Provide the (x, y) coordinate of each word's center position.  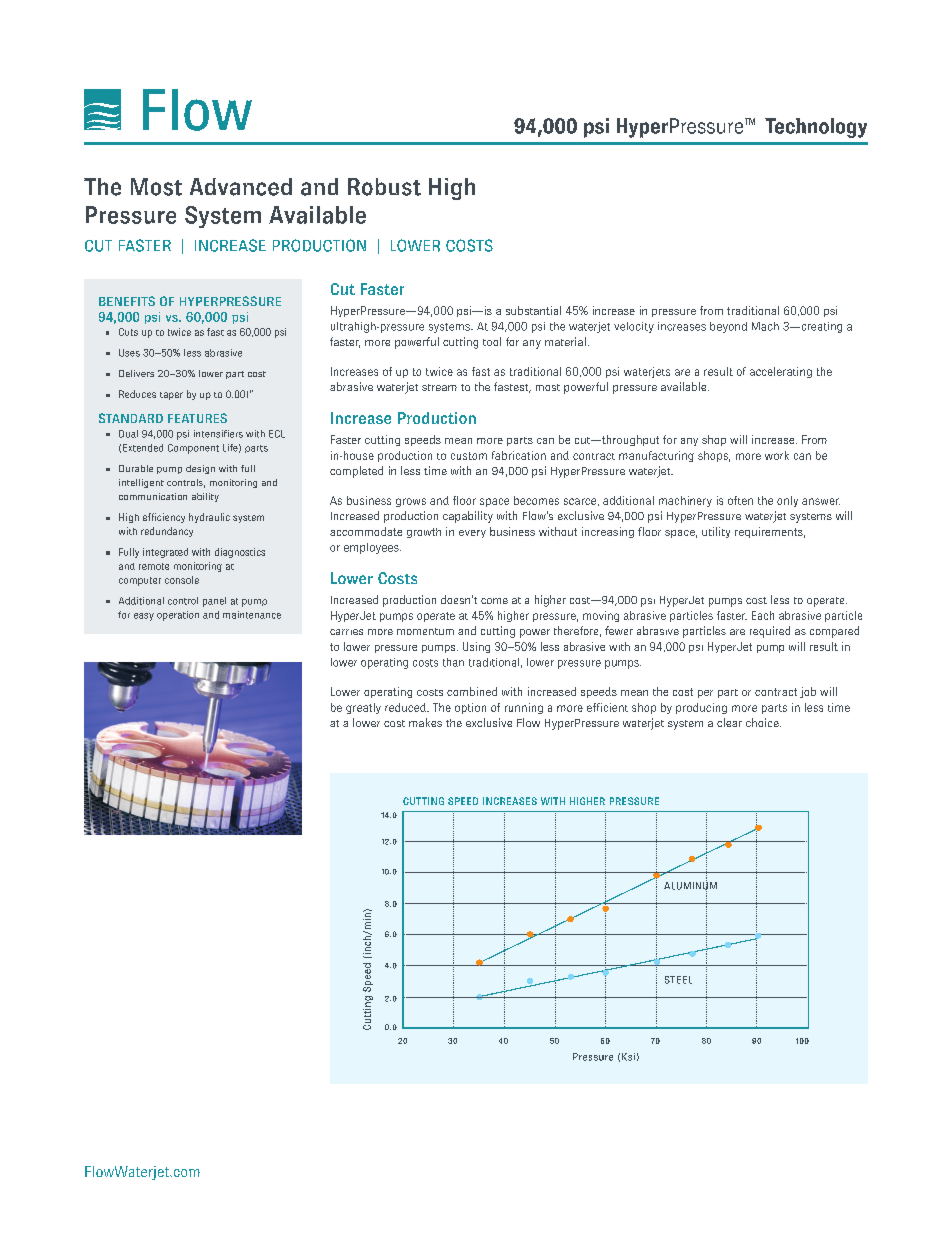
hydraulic (209, 518)
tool (492, 341)
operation (178, 616)
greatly (363, 708)
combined (472, 691)
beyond (728, 327)
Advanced (241, 187)
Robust (384, 187)
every (472, 534)
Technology (816, 128)
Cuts (128, 332)
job (808, 692)
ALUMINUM (690, 886)
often (740, 500)
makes (425, 722)
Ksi (628, 1057)
